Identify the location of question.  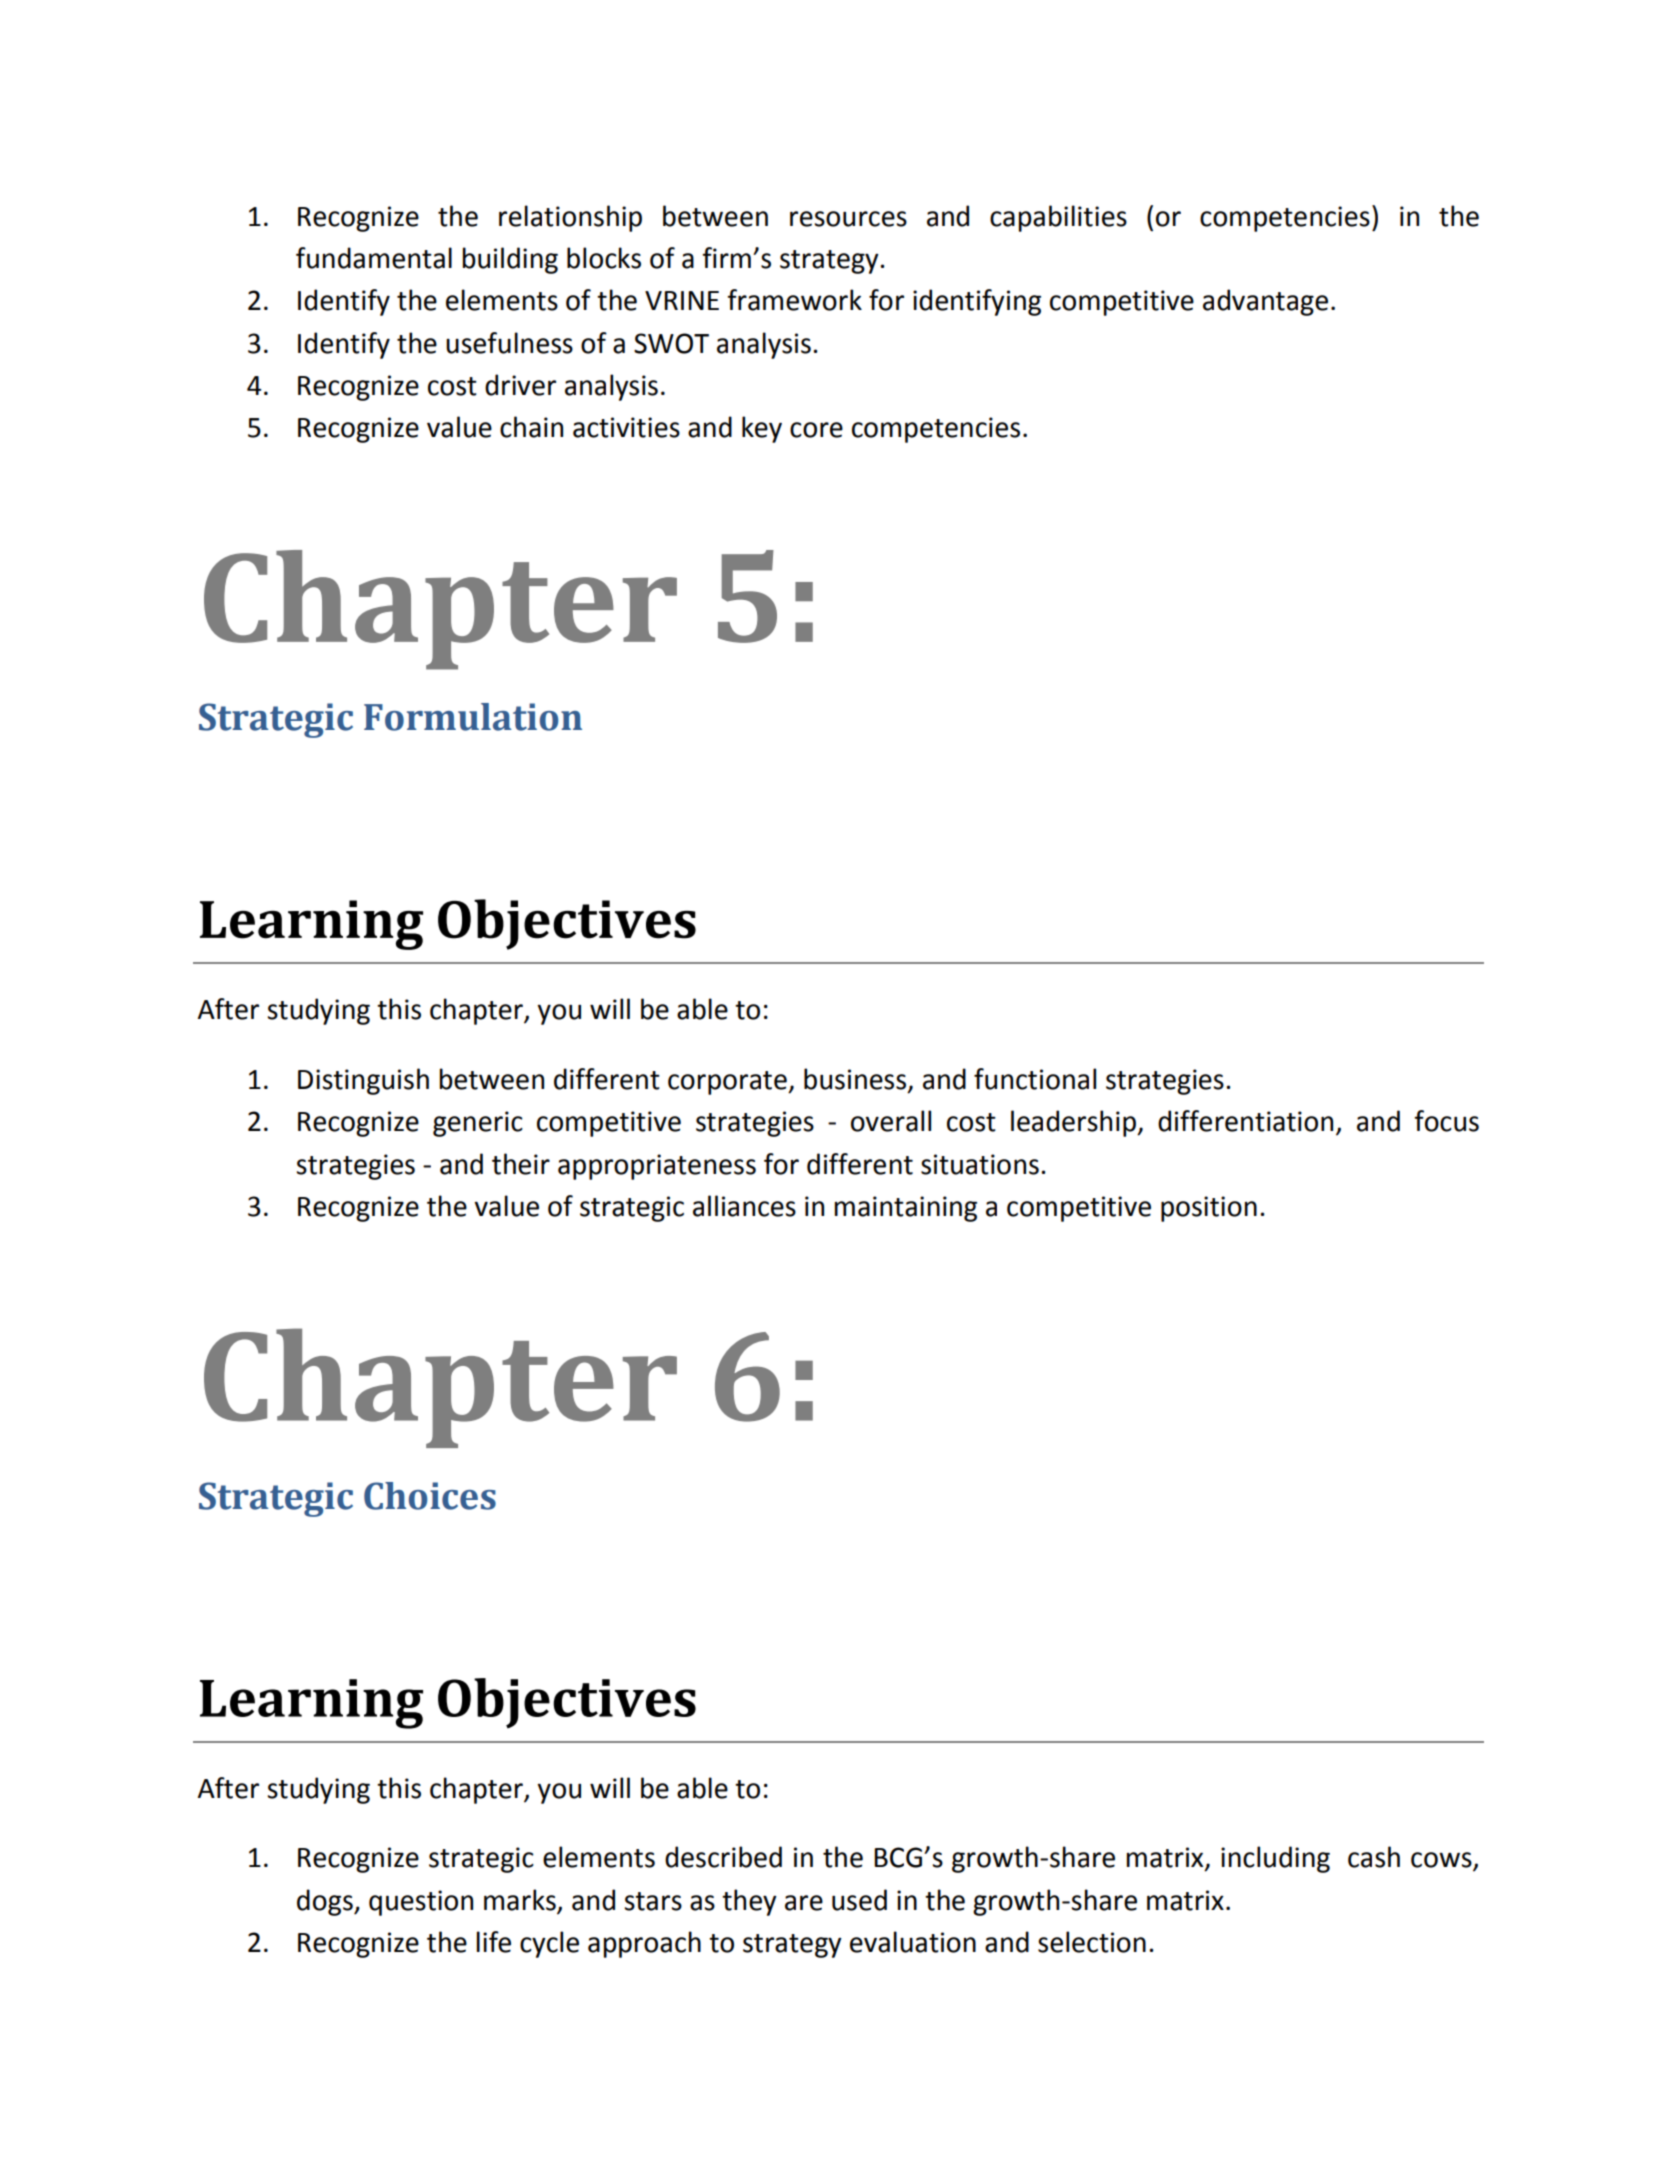
(421, 1903).
